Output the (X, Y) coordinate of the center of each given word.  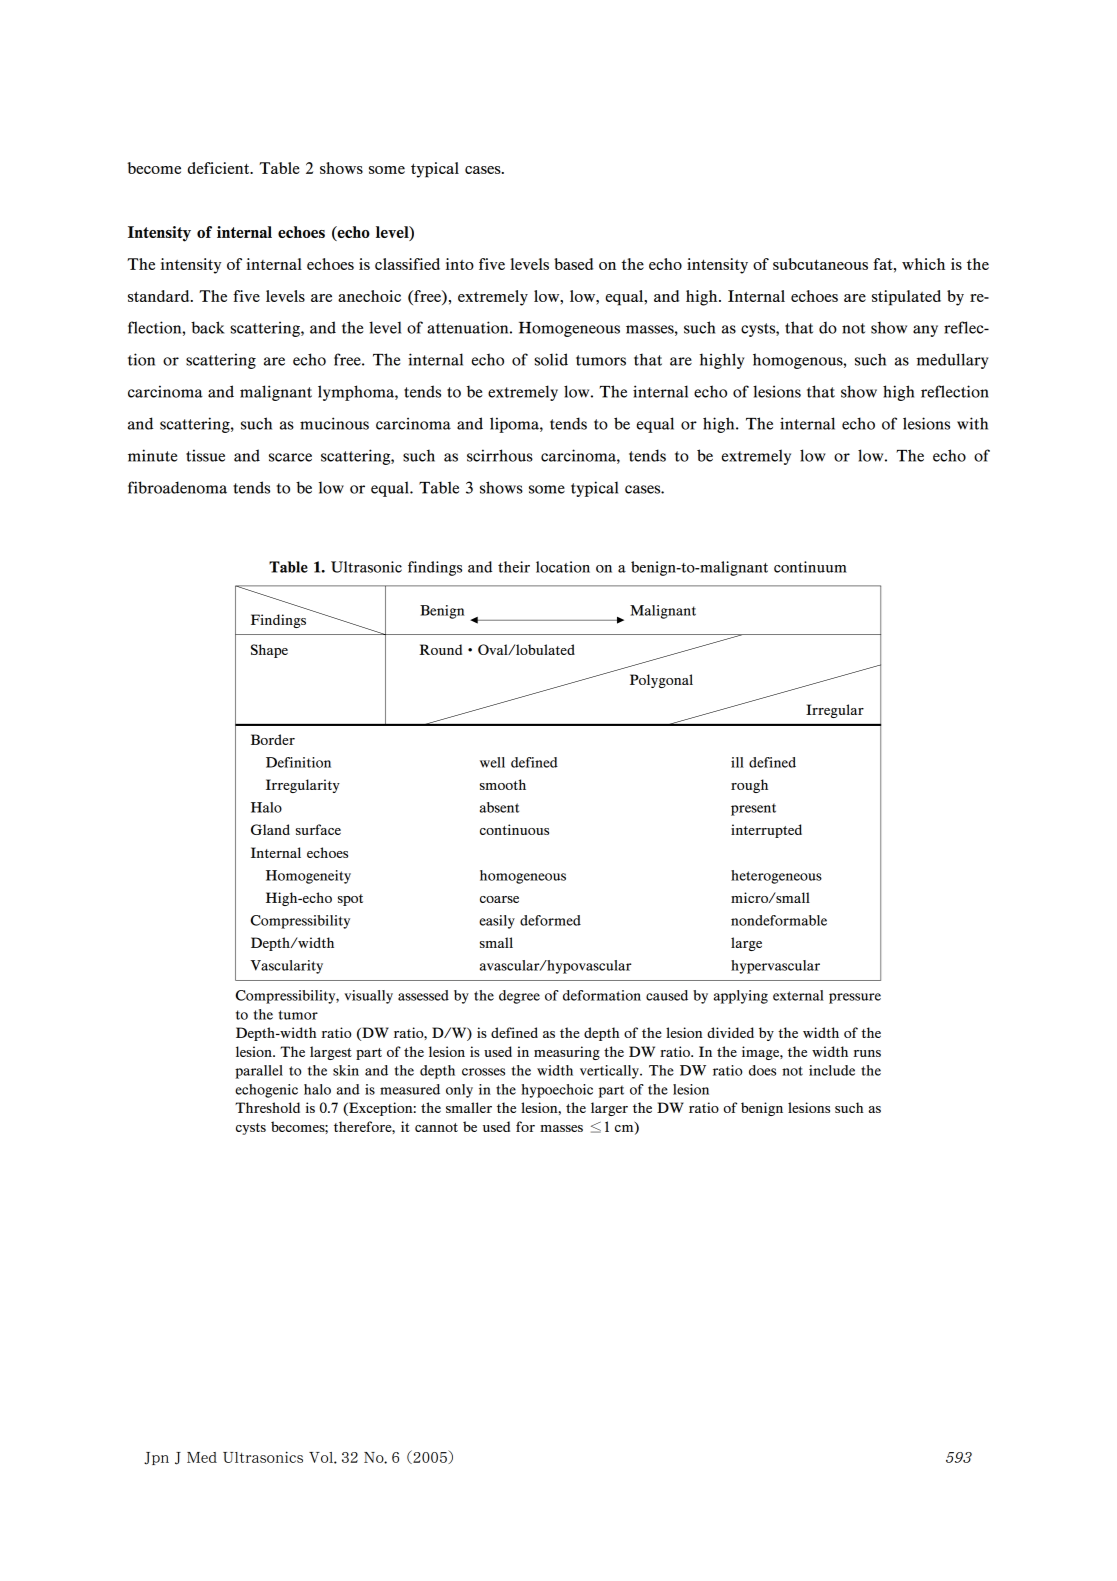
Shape (269, 651)
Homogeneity (308, 877)
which (923, 264)
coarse (499, 899)
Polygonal (661, 681)
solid (551, 359)
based (574, 264)
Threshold (267, 1107)
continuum (810, 567)
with (972, 423)
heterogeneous (776, 877)
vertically (610, 1072)
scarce (290, 457)
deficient (220, 168)
